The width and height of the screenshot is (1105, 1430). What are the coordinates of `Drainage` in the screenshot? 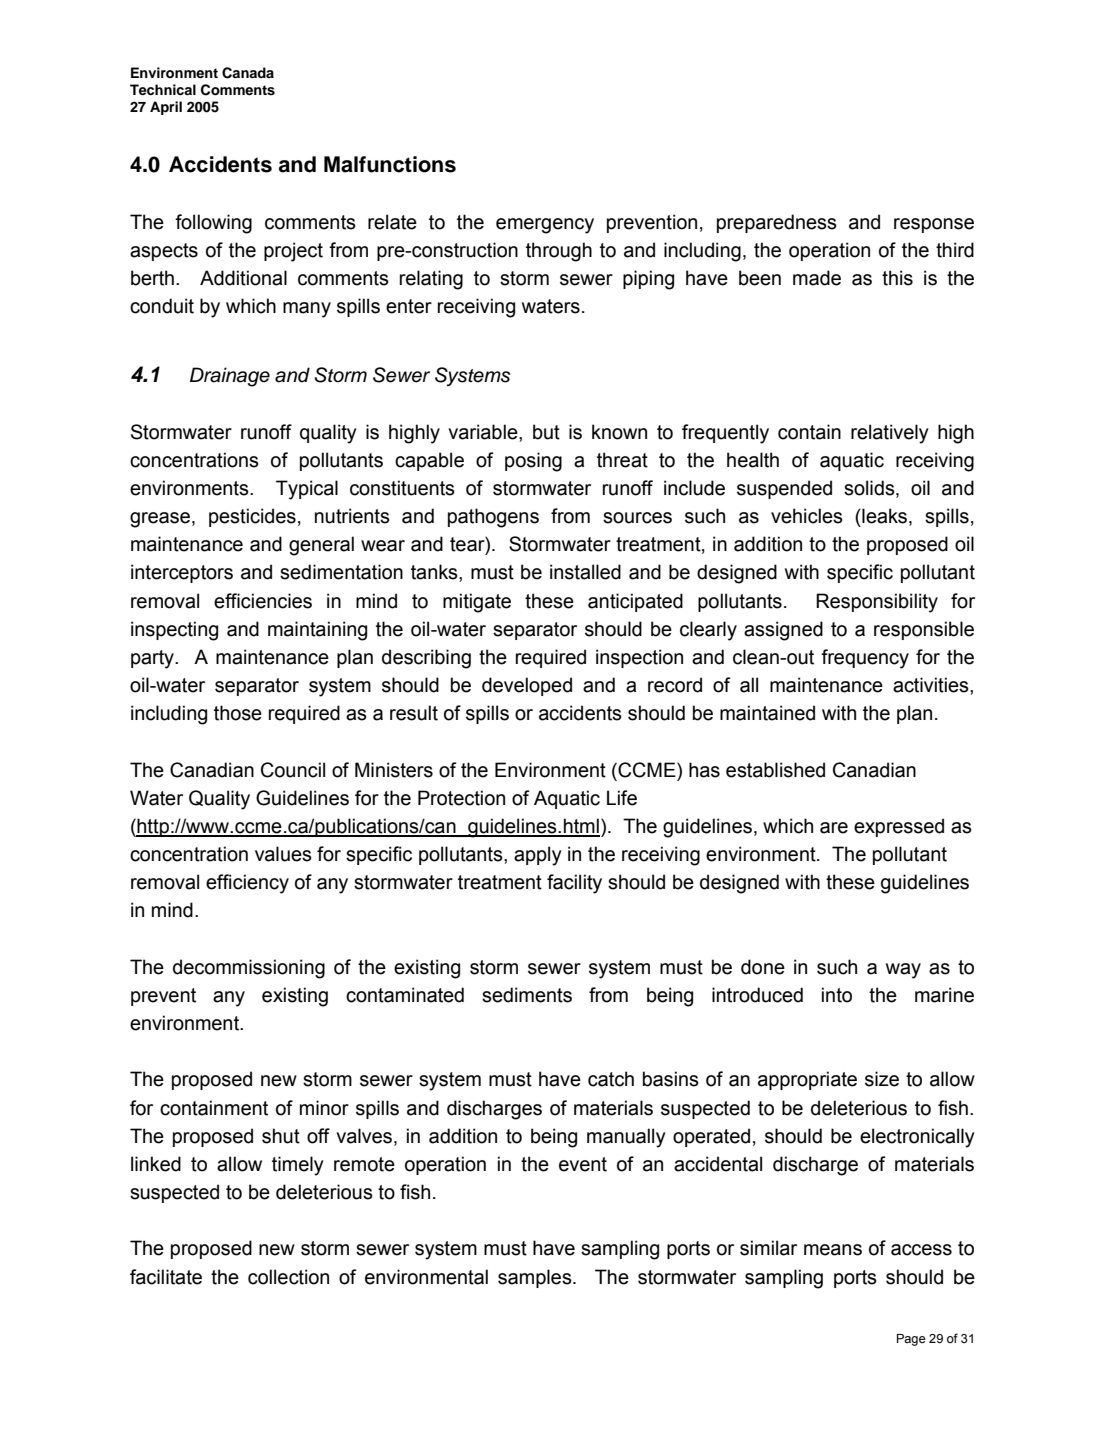 It's located at (230, 377).
